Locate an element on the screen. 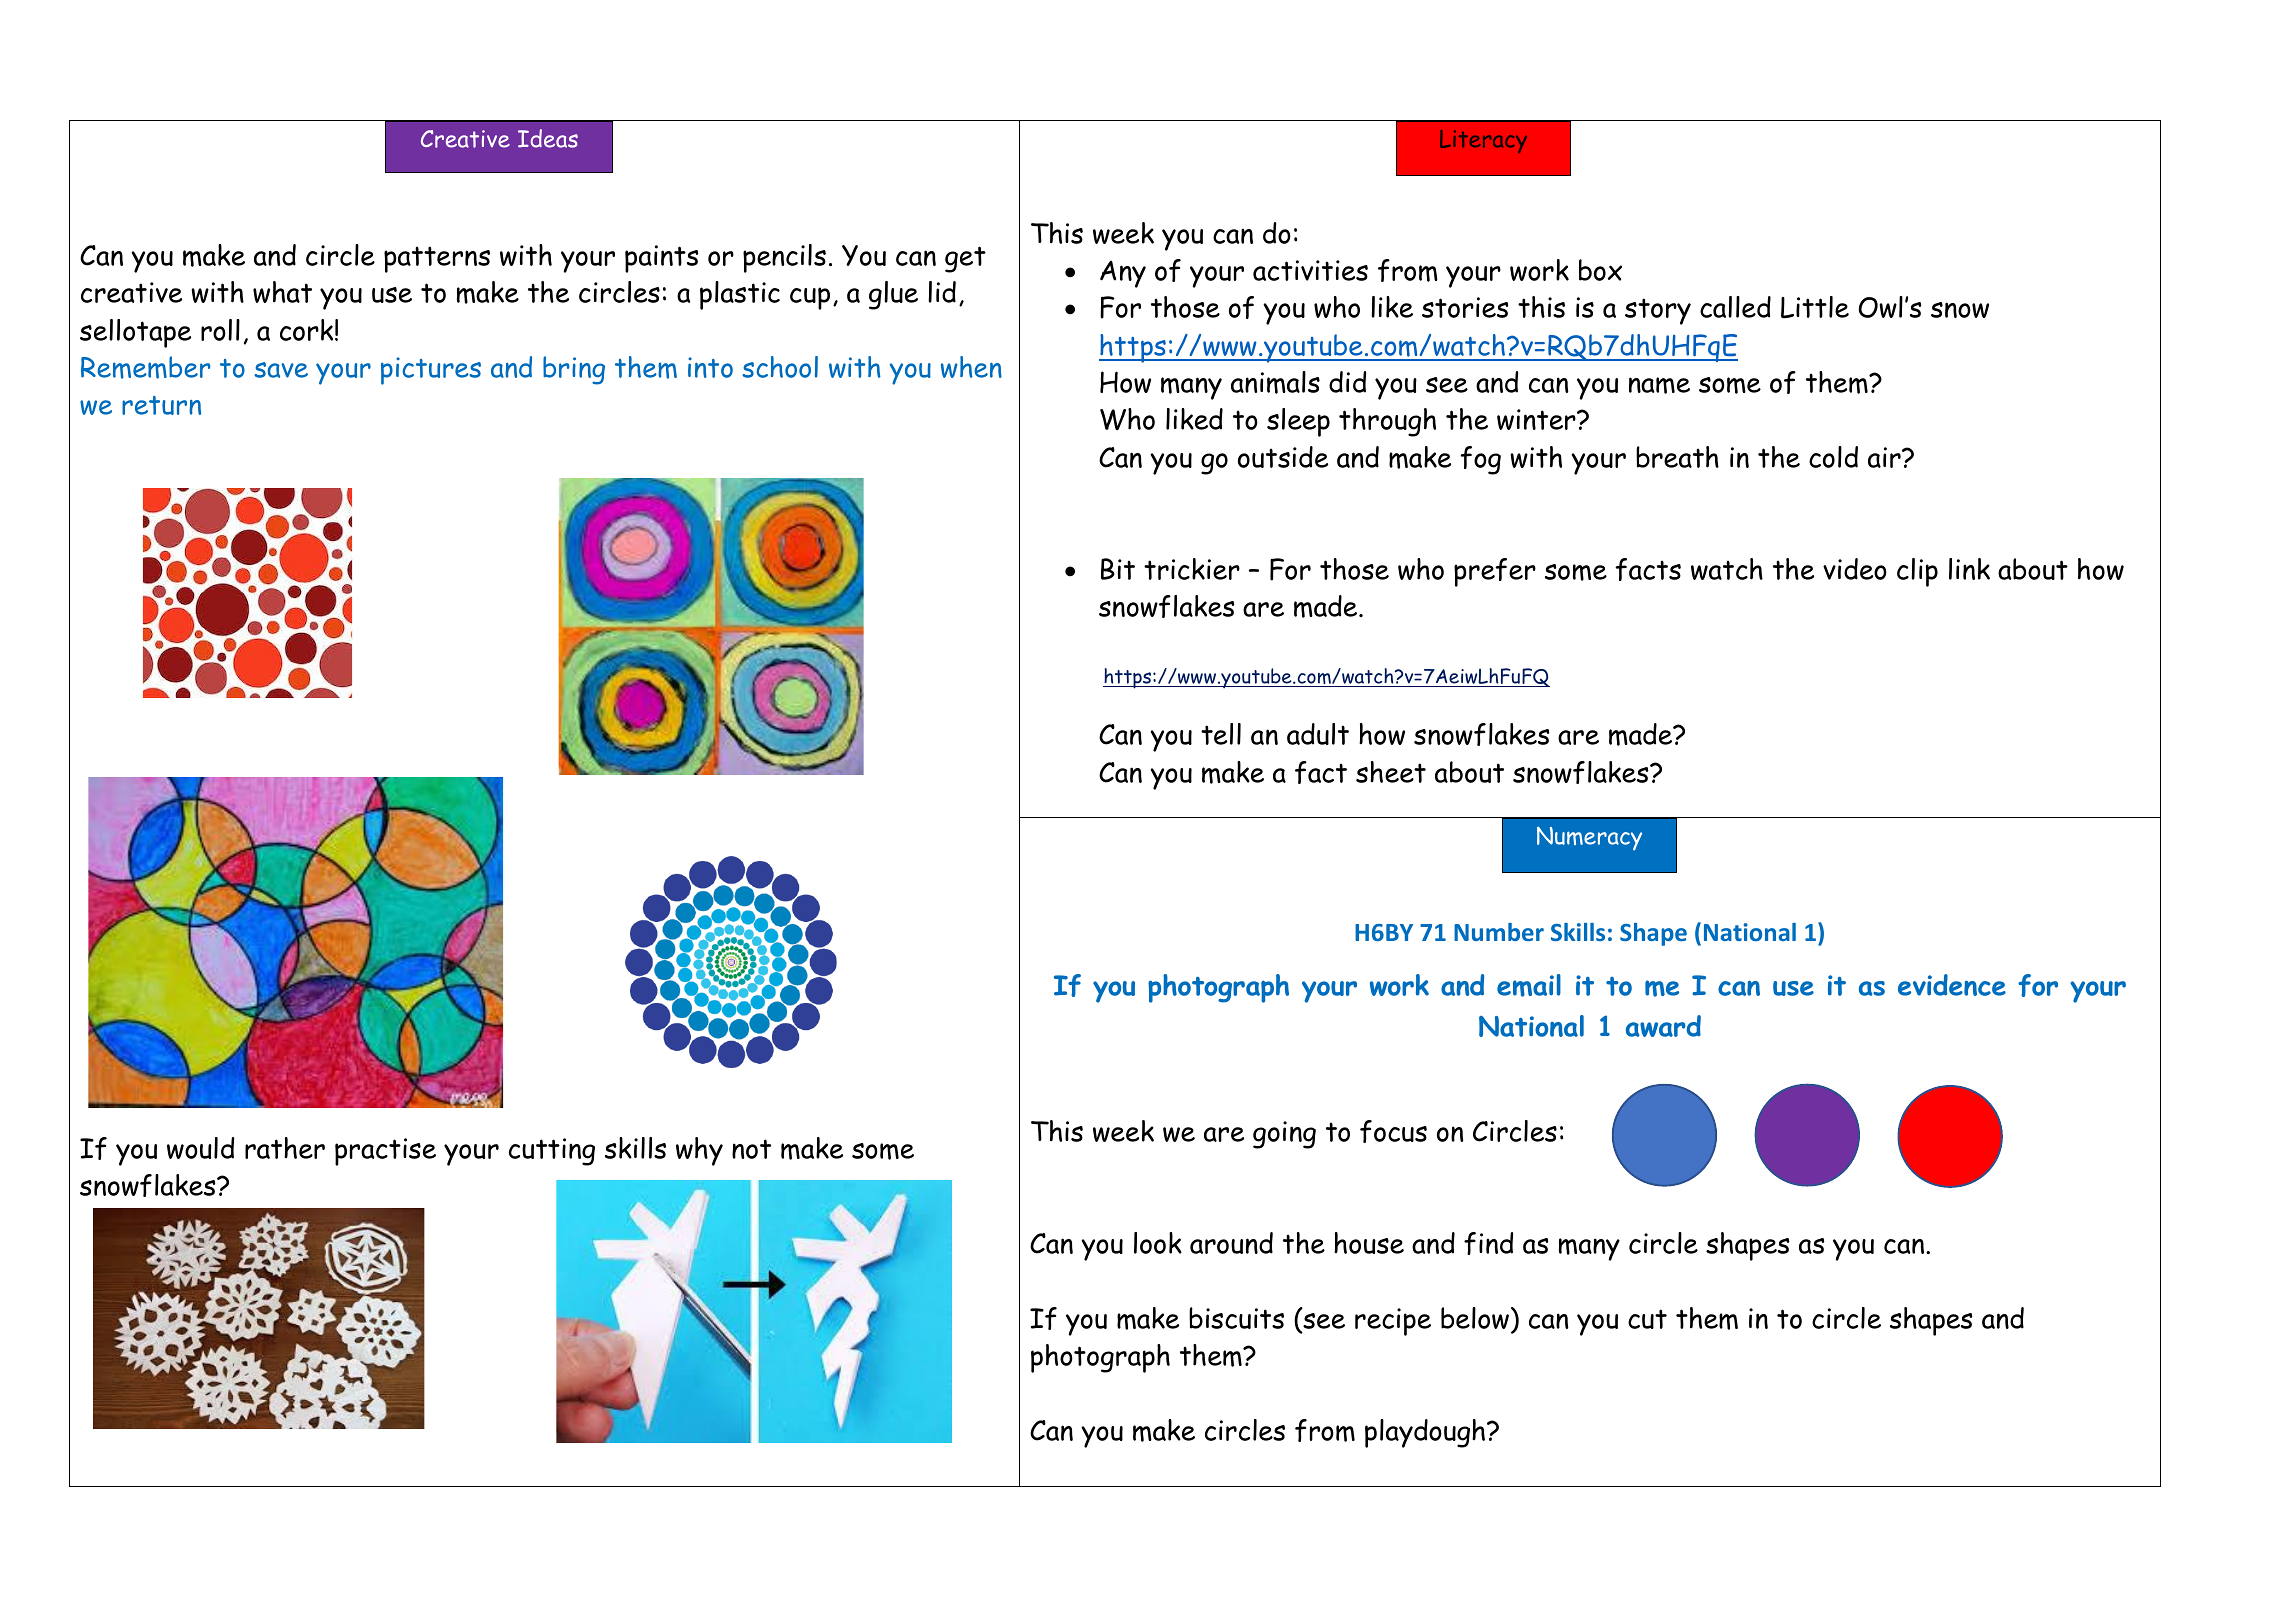  Ideas is located at coordinates (548, 138).
